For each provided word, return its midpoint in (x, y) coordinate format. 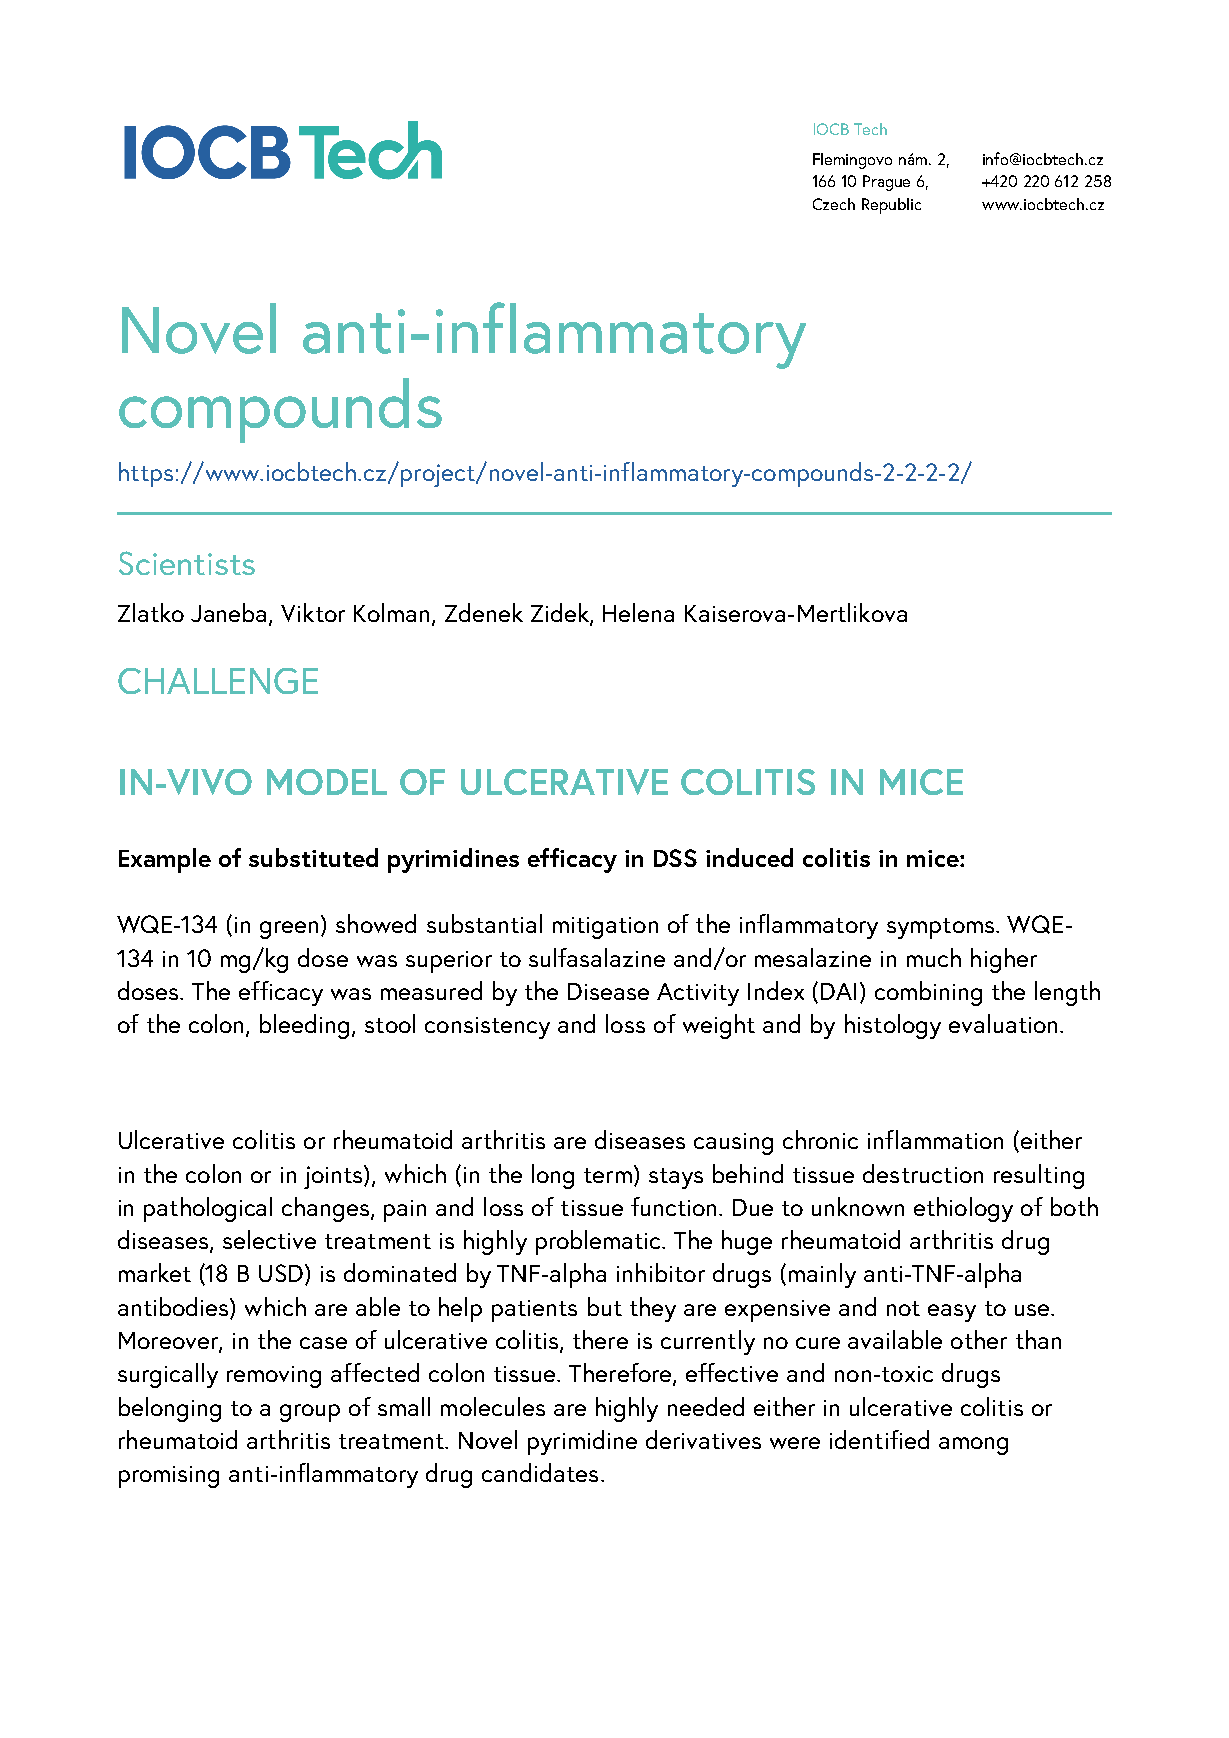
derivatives (703, 1439)
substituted (313, 857)
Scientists (187, 563)
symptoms (942, 928)
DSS (675, 858)
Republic (891, 206)
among (973, 1446)
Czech (834, 204)
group (310, 1413)
